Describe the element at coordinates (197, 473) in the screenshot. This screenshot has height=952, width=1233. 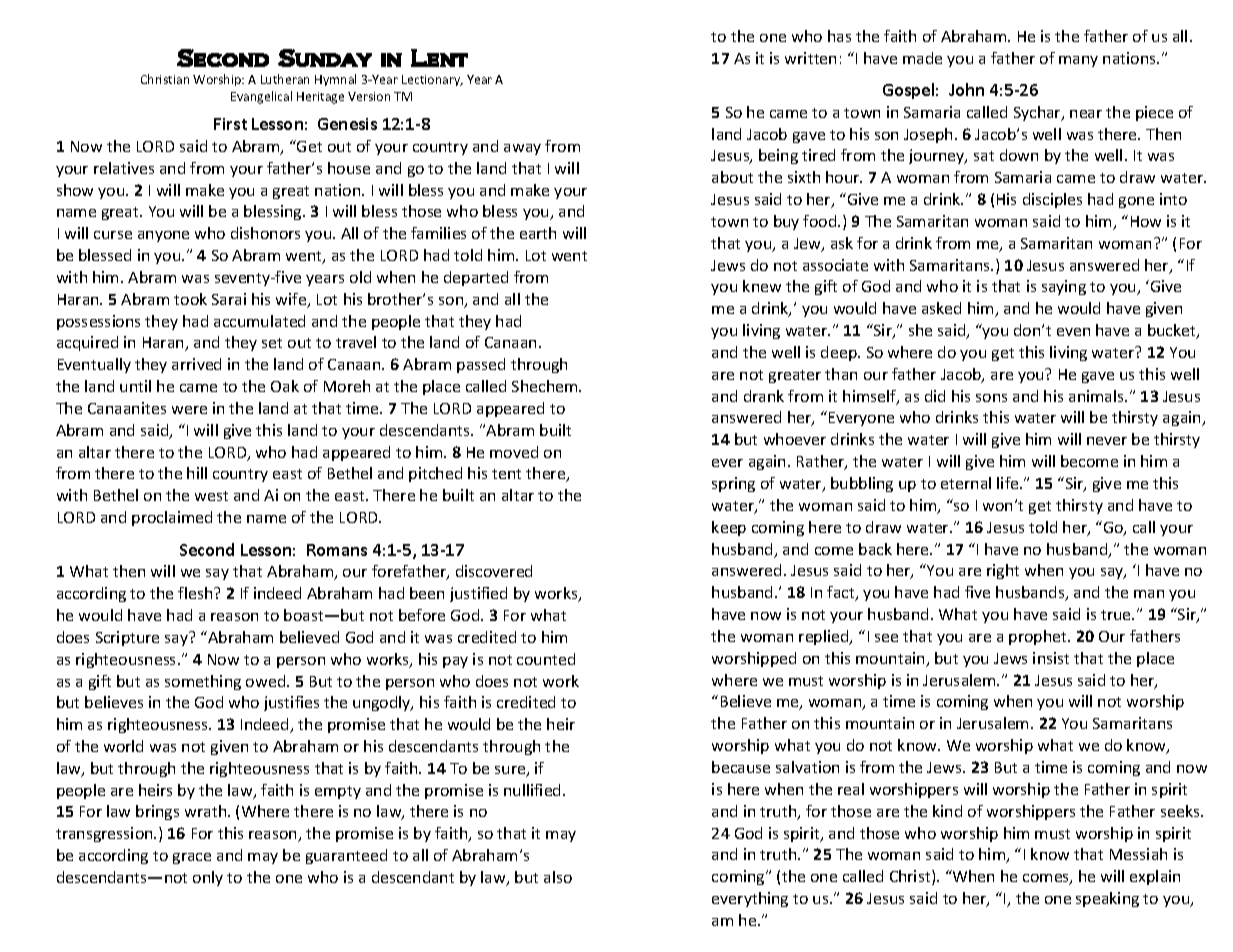
I see `hill` at that location.
